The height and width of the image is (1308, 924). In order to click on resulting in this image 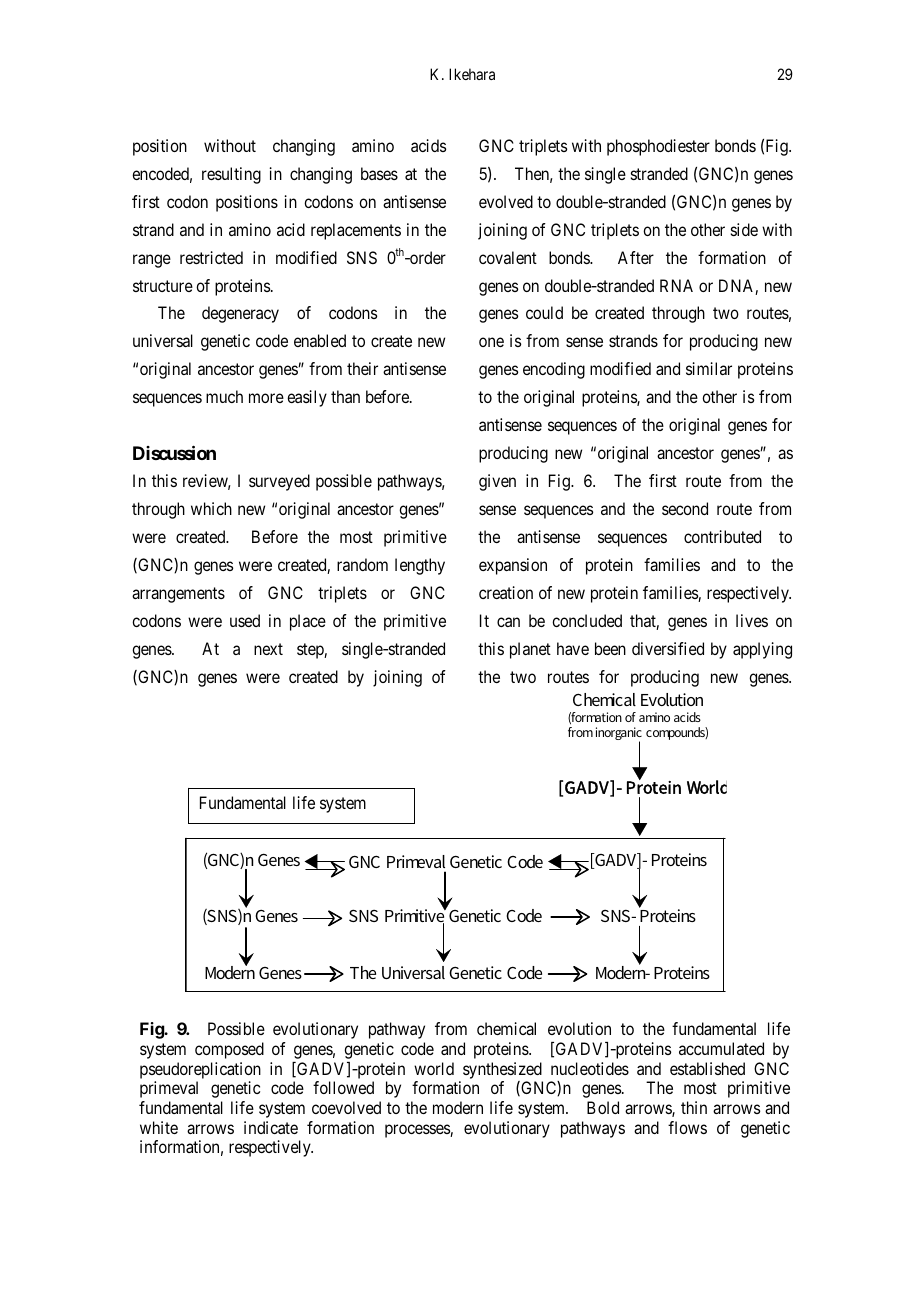, I will do `click(231, 175)`.
